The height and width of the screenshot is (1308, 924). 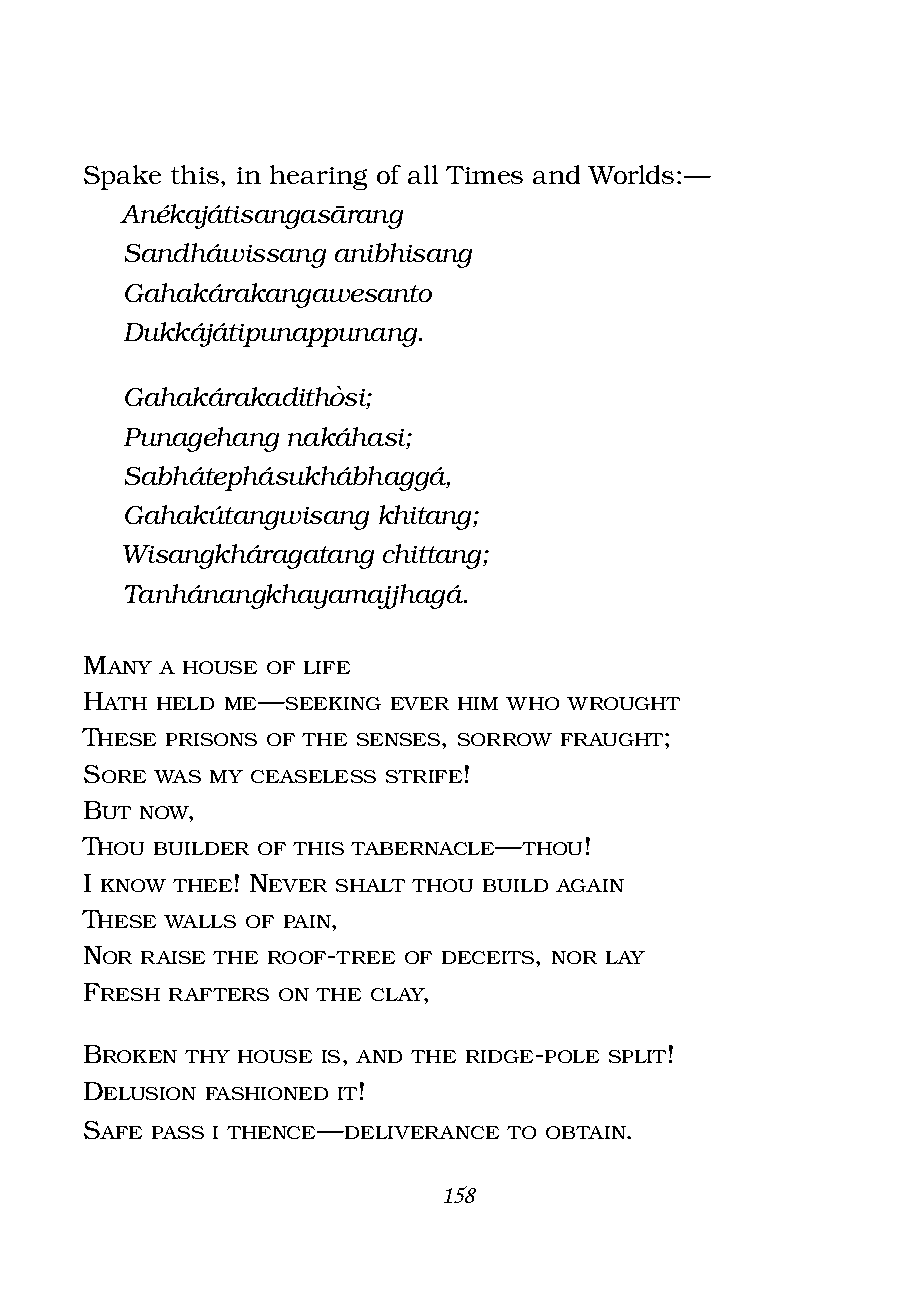 What do you see at coordinates (590, 885) in the screenshot?
I see `again` at bounding box center [590, 885].
